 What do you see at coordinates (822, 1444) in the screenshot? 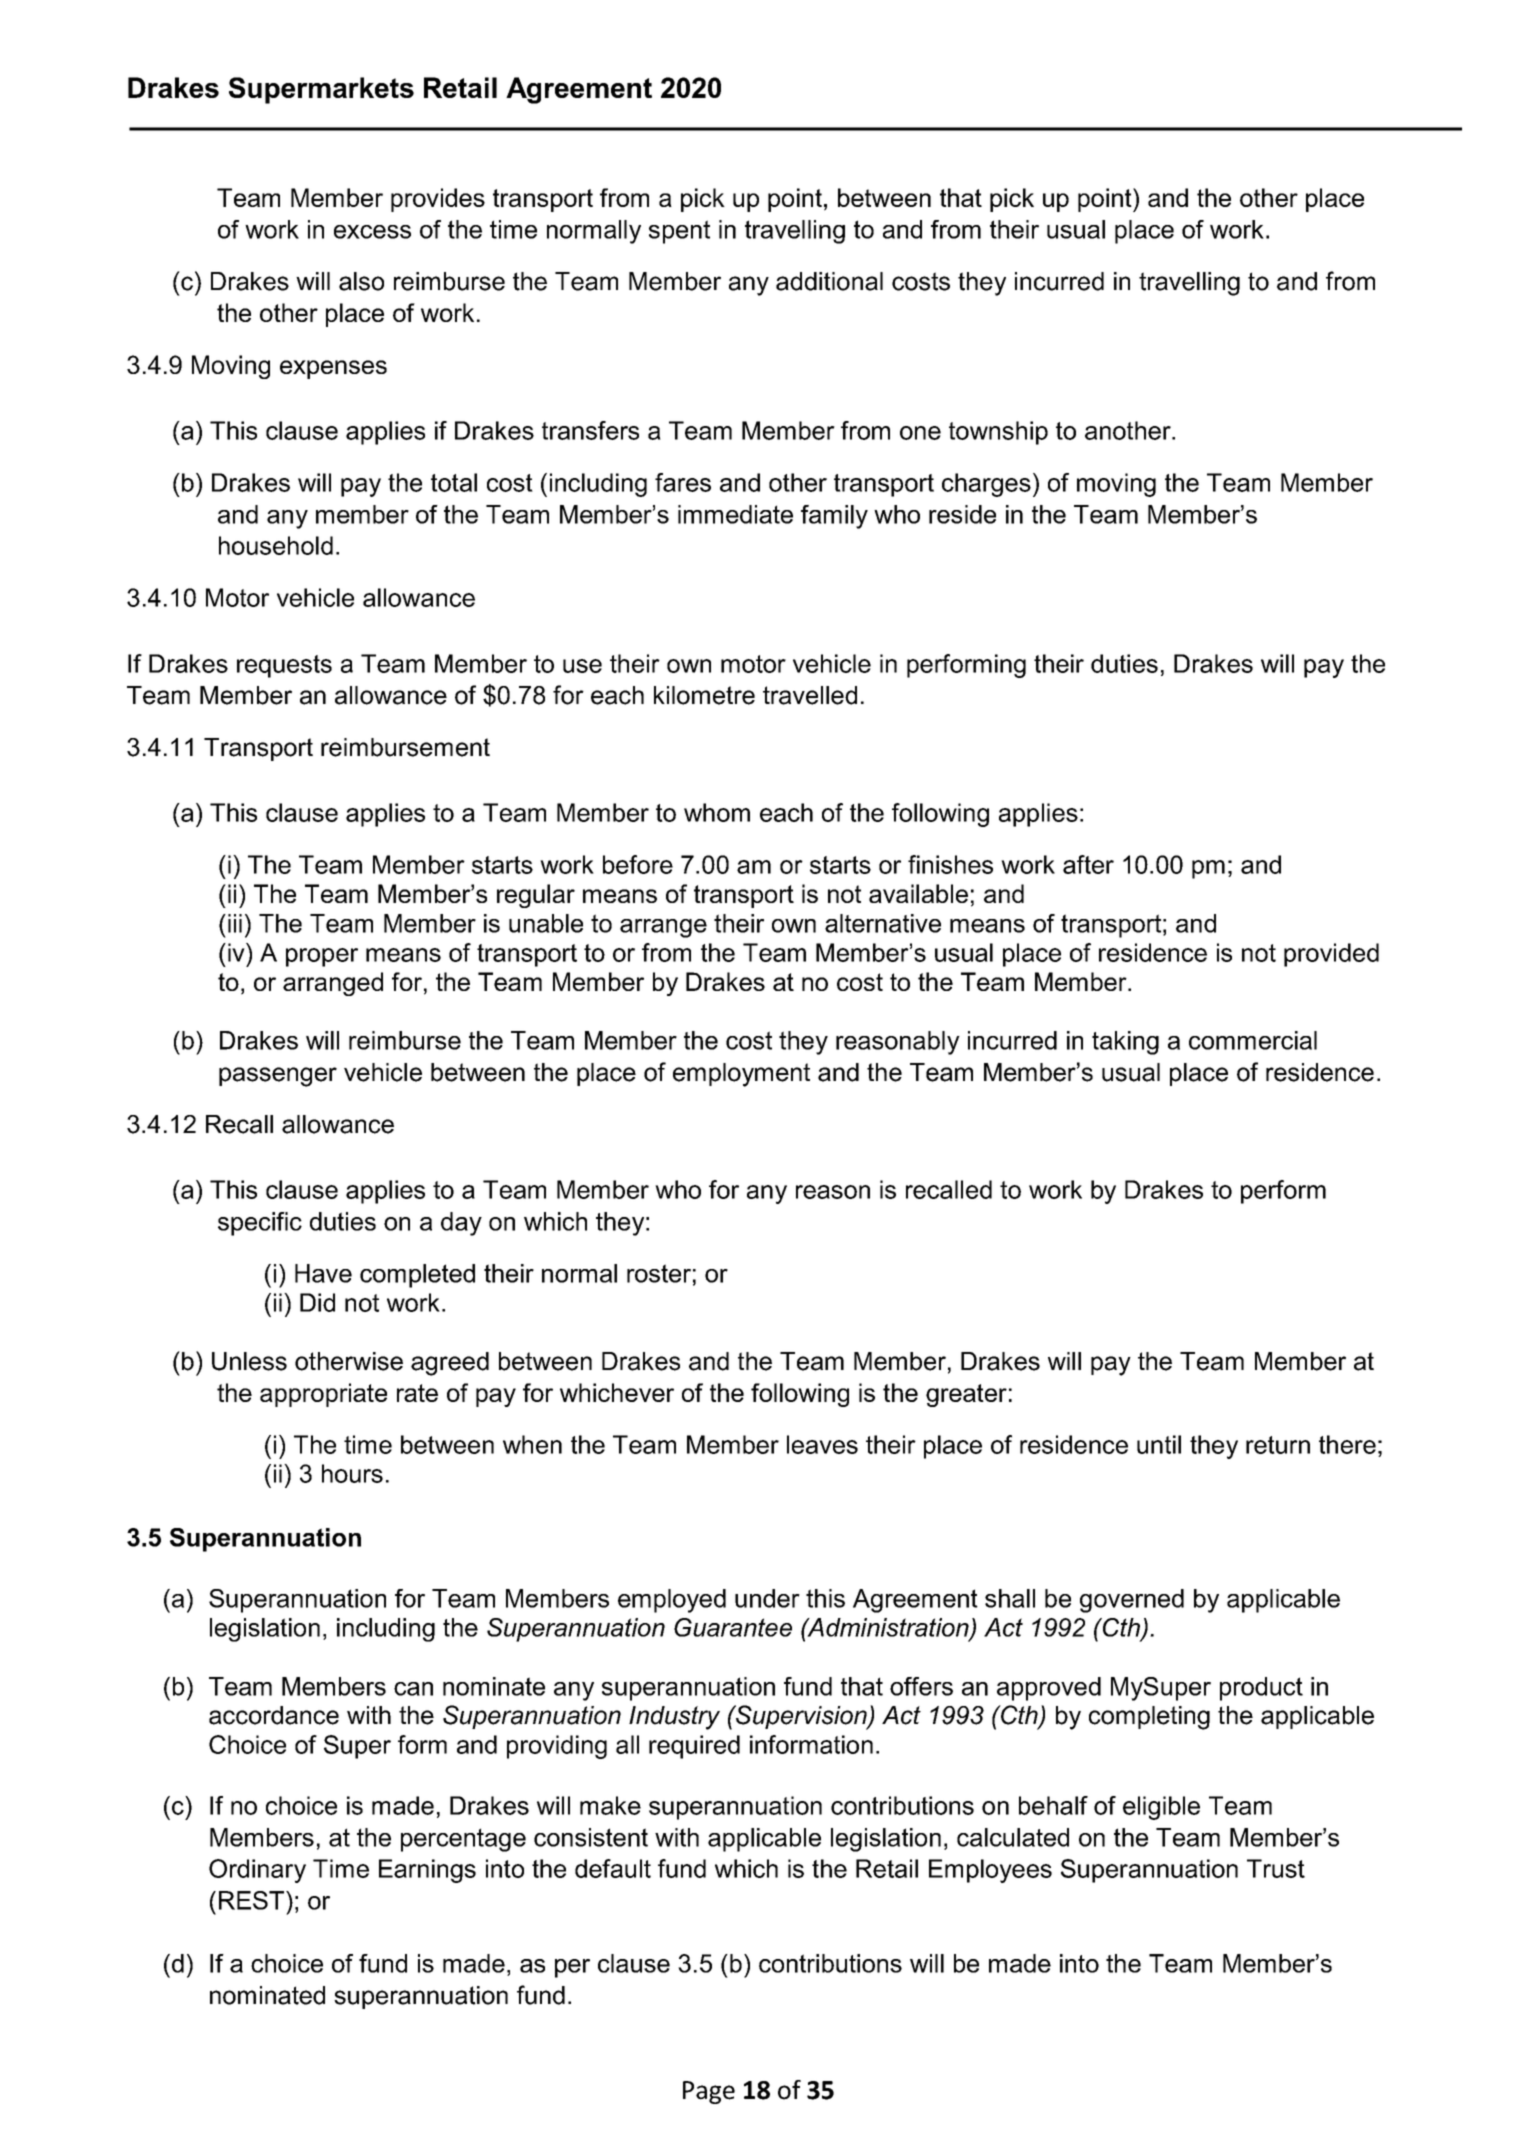
I see `leaves` at bounding box center [822, 1444].
